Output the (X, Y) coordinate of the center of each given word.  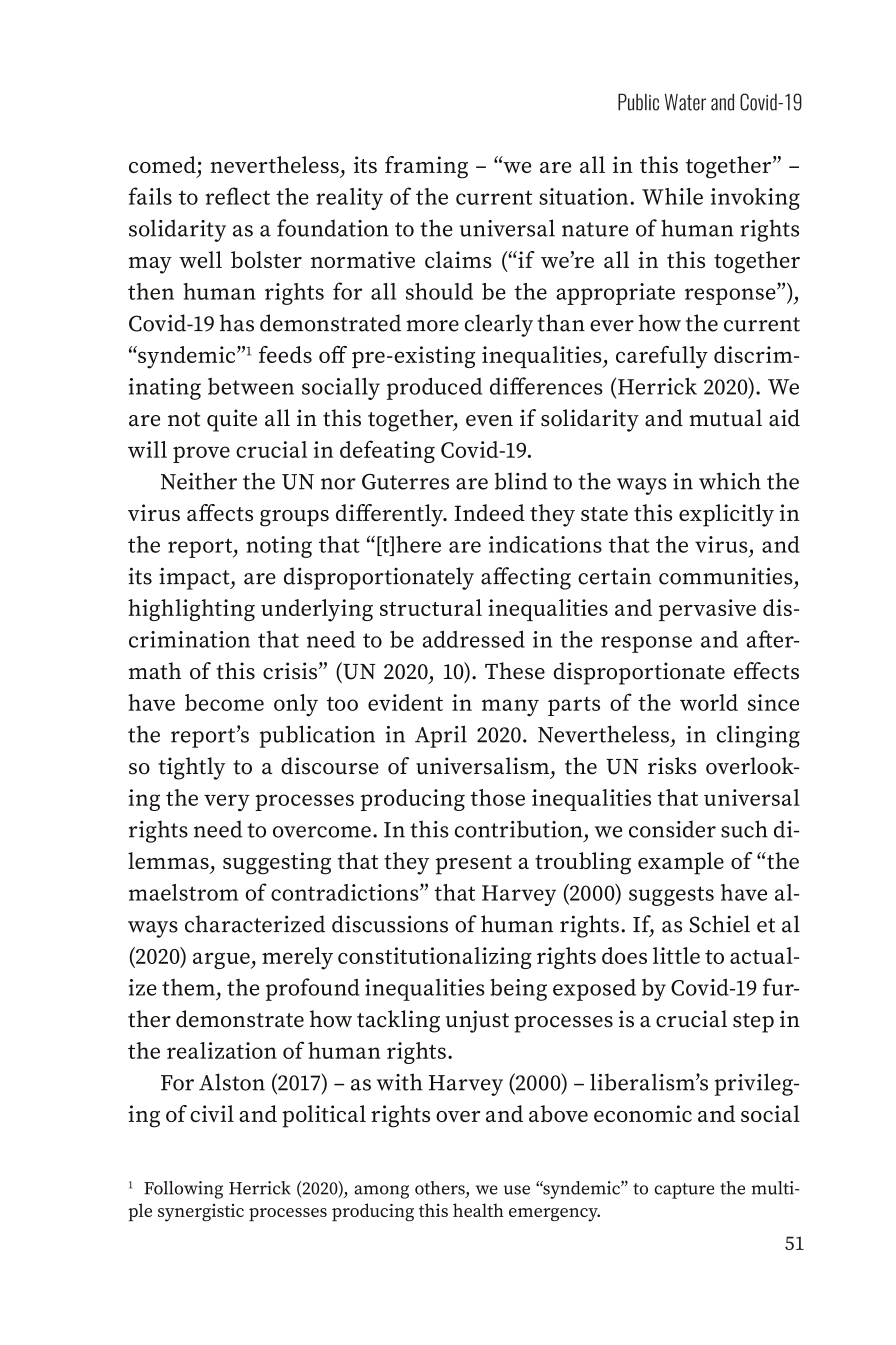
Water (685, 102)
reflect (237, 196)
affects (220, 512)
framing (426, 167)
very (227, 802)
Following (183, 1190)
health (478, 1210)
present (474, 865)
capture (684, 1191)
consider (672, 829)
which (730, 481)
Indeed (489, 512)
